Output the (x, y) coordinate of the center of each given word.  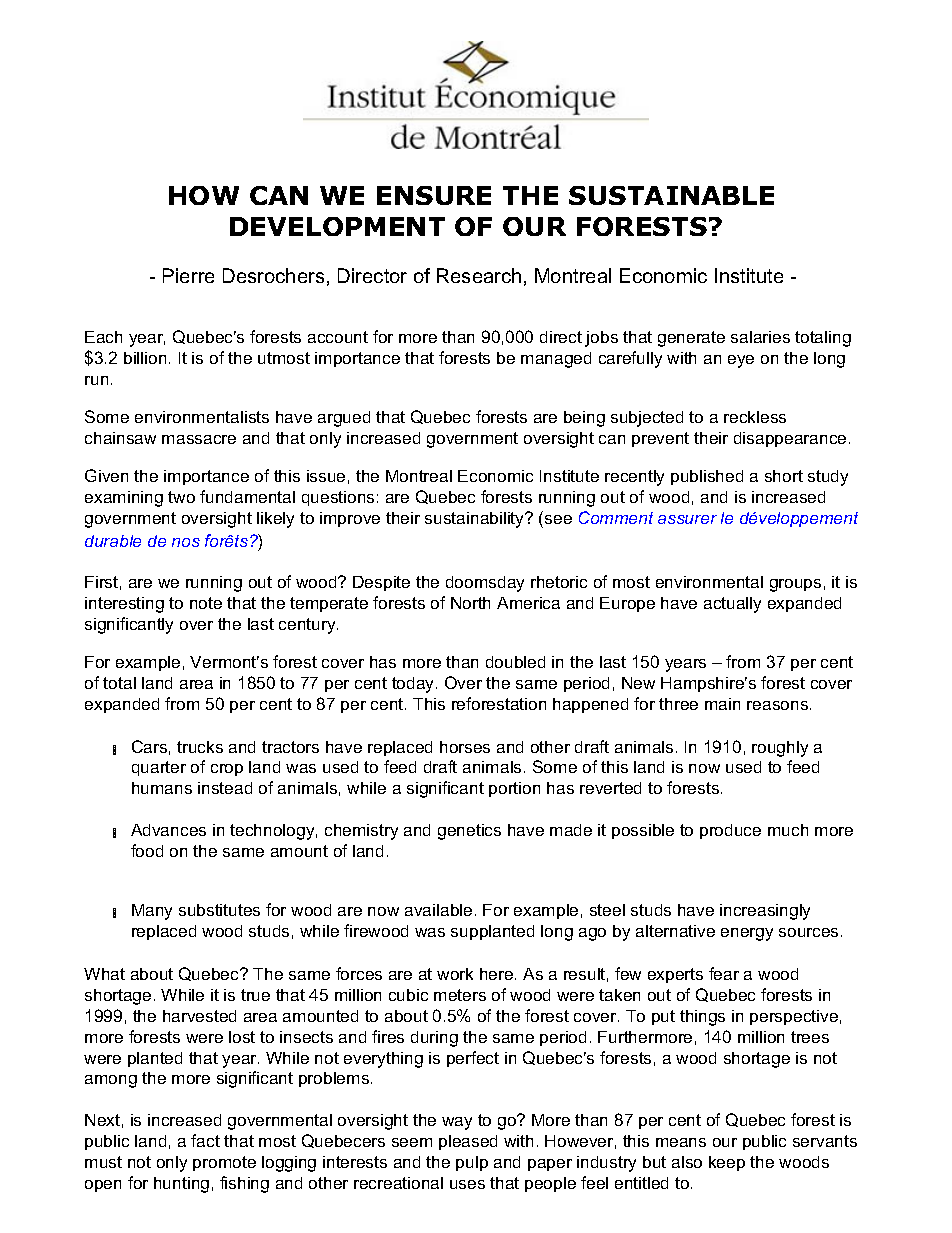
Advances (168, 830)
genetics (469, 832)
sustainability (476, 520)
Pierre (188, 275)
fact (205, 1140)
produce (730, 831)
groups (795, 585)
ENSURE (434, 195)
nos (186, 542)
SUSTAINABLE (671, 195)
